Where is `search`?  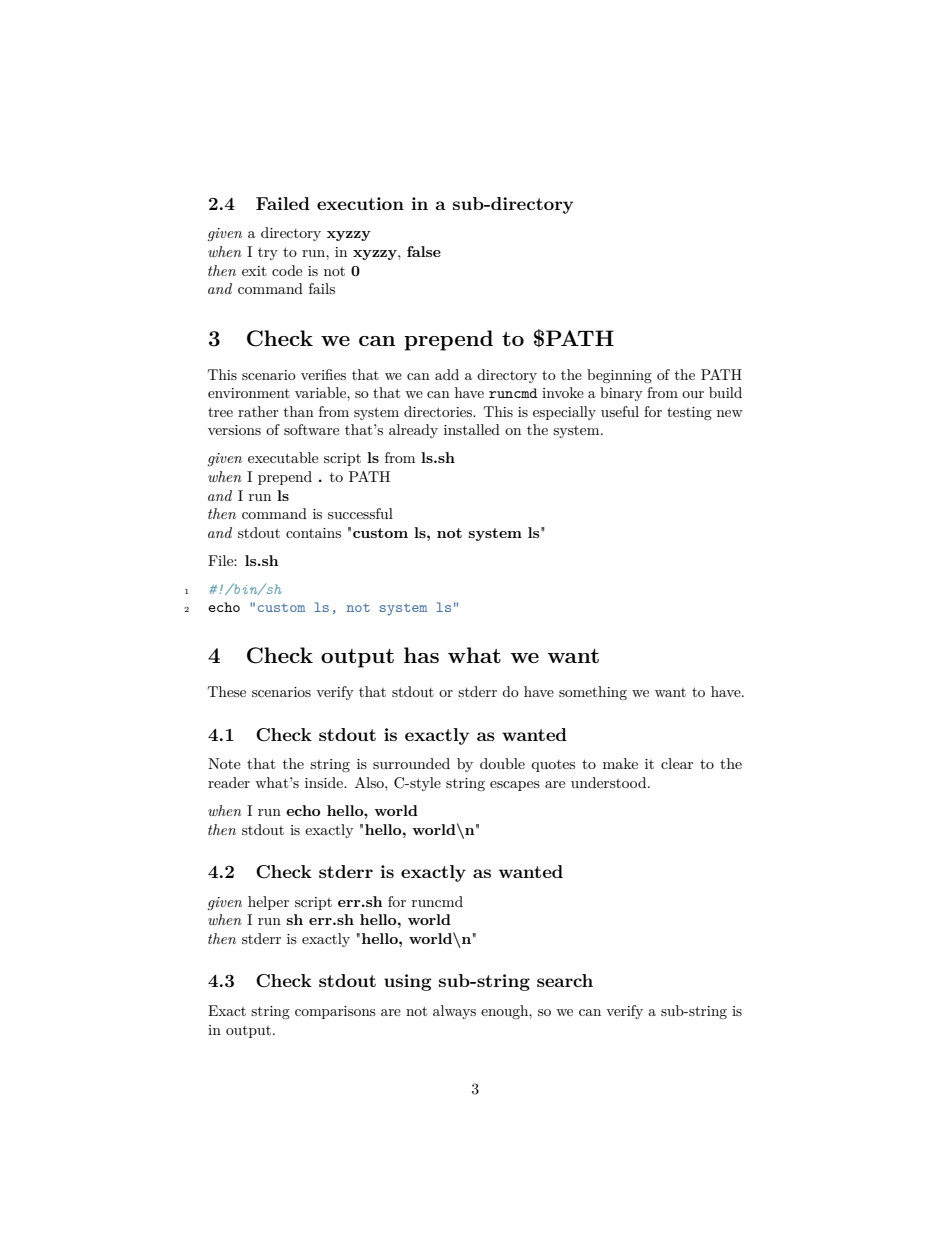
search is located at coordinates (565, 980).
